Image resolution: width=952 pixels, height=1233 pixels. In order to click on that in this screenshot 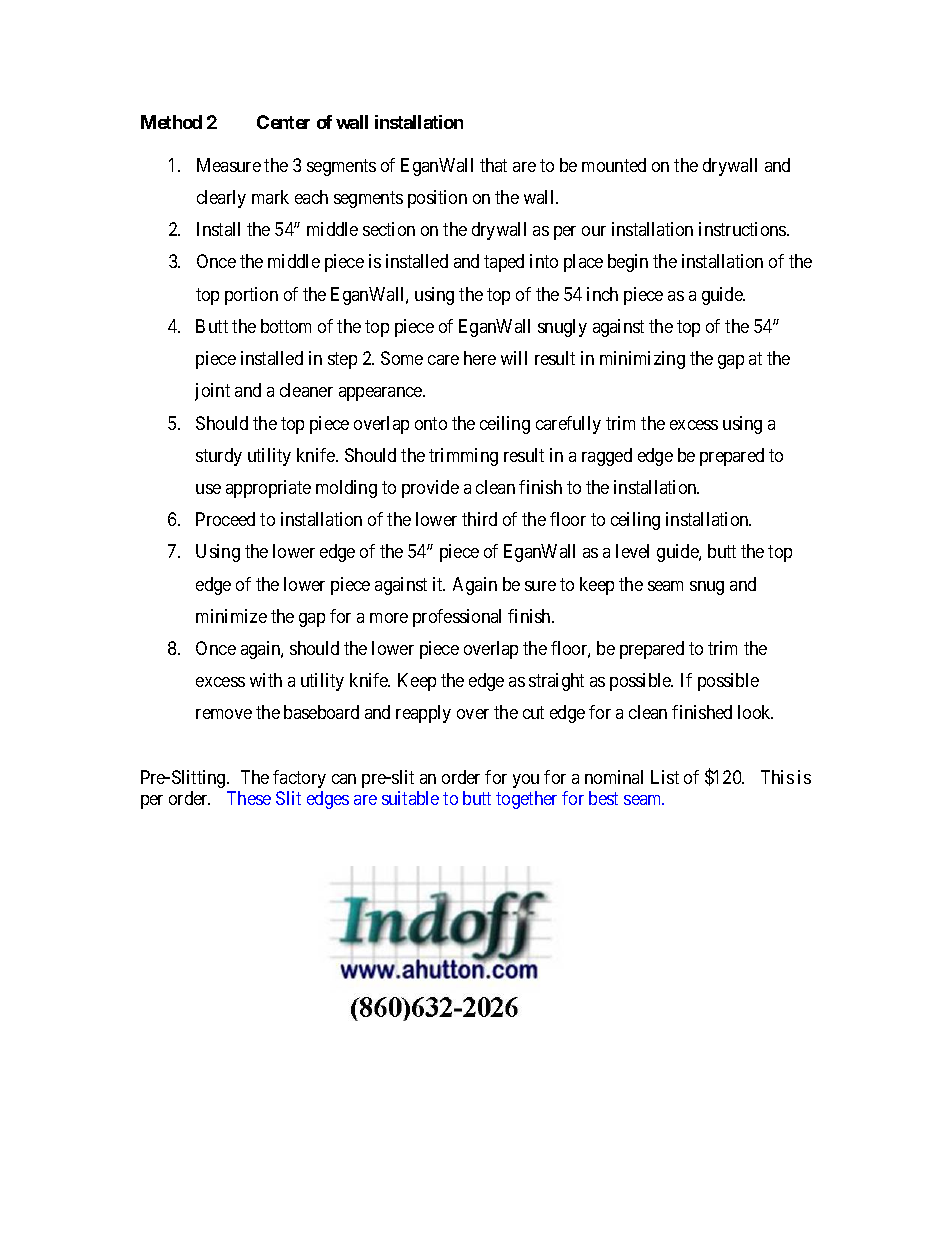, I will do `click(493, 165)`.
